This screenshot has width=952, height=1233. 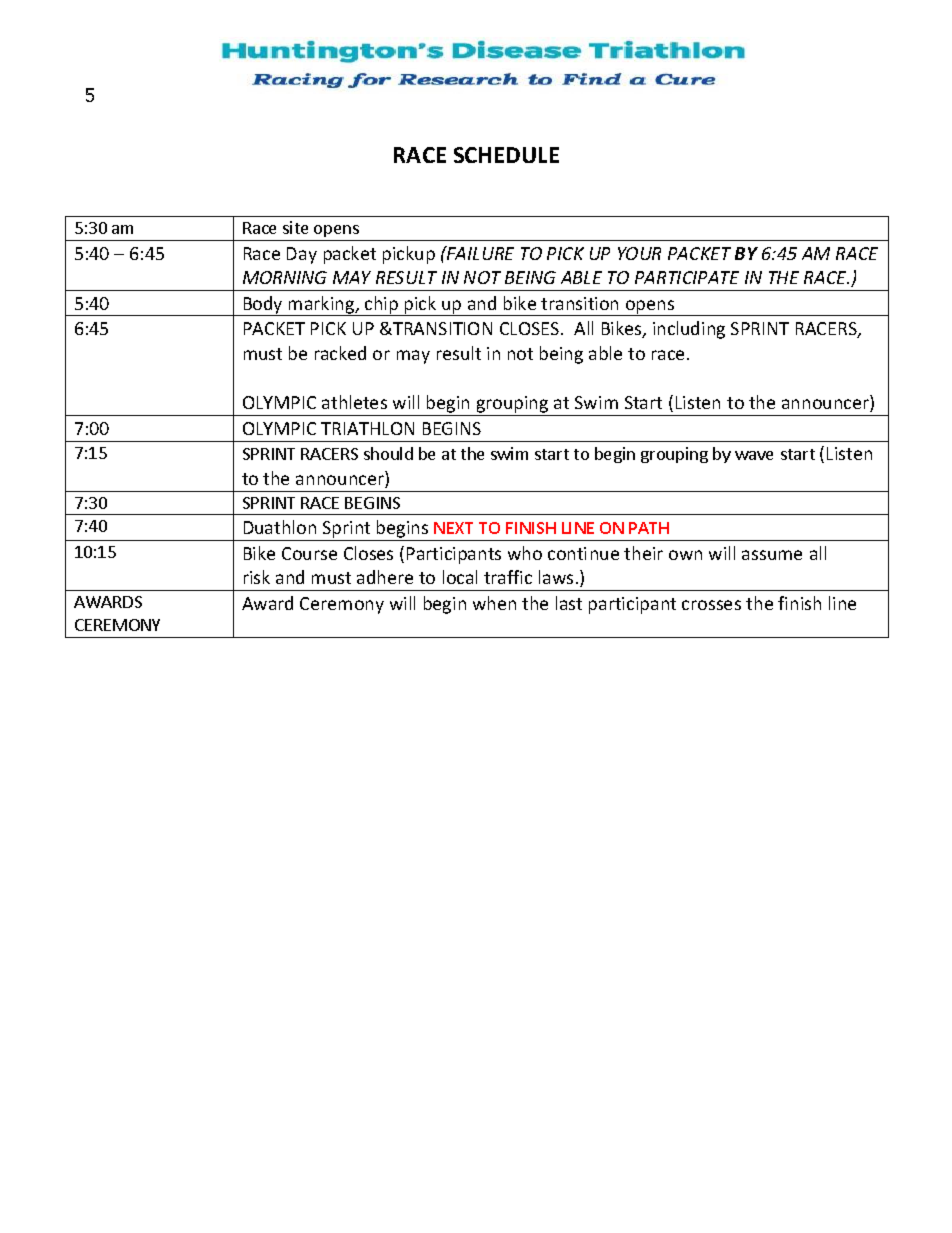 I want to click on MORNING, so click(x=285, y=277).
